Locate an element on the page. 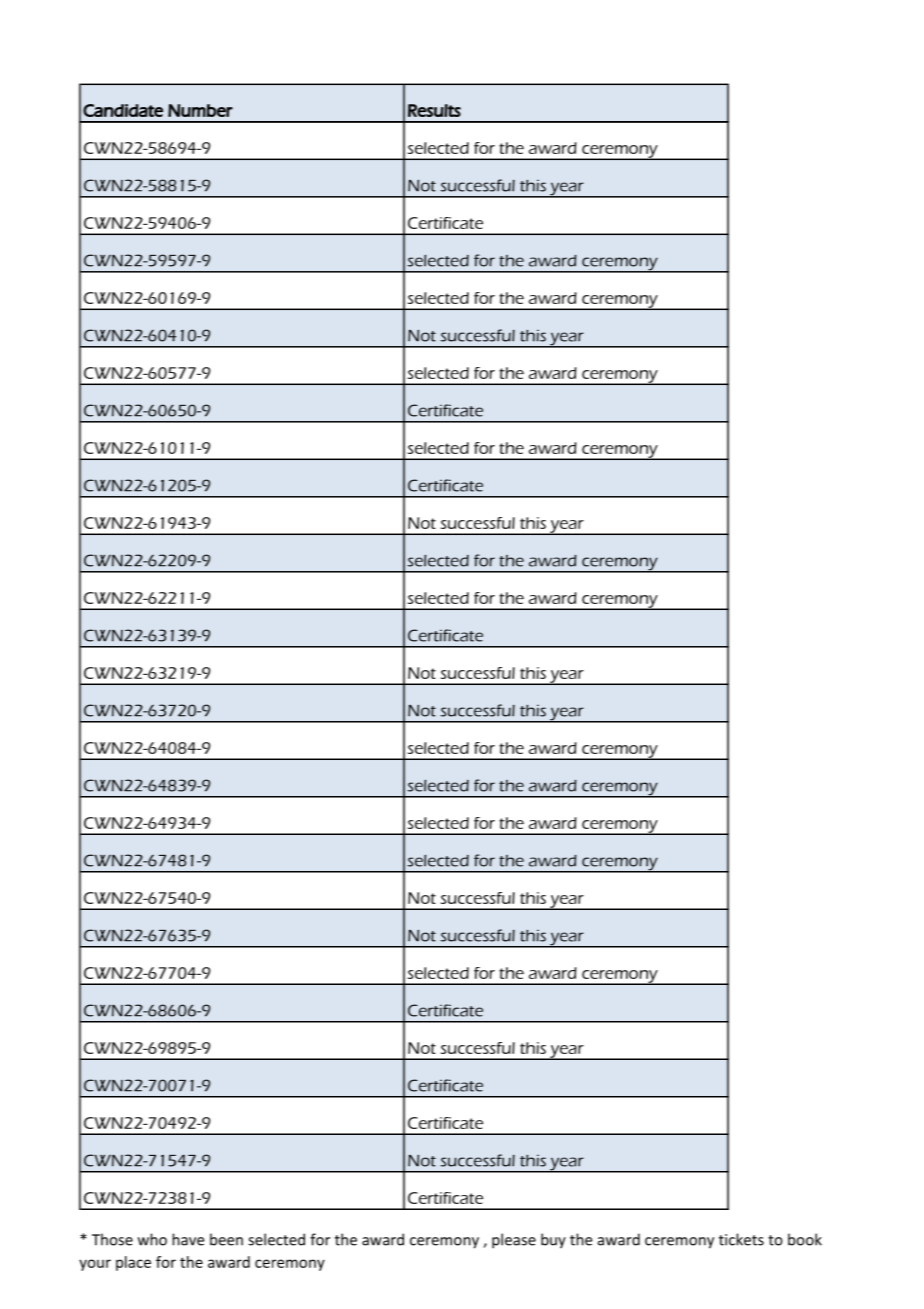 The height and width of the document is (1309, 924). Candidate is located at coordinates (123, 110).
